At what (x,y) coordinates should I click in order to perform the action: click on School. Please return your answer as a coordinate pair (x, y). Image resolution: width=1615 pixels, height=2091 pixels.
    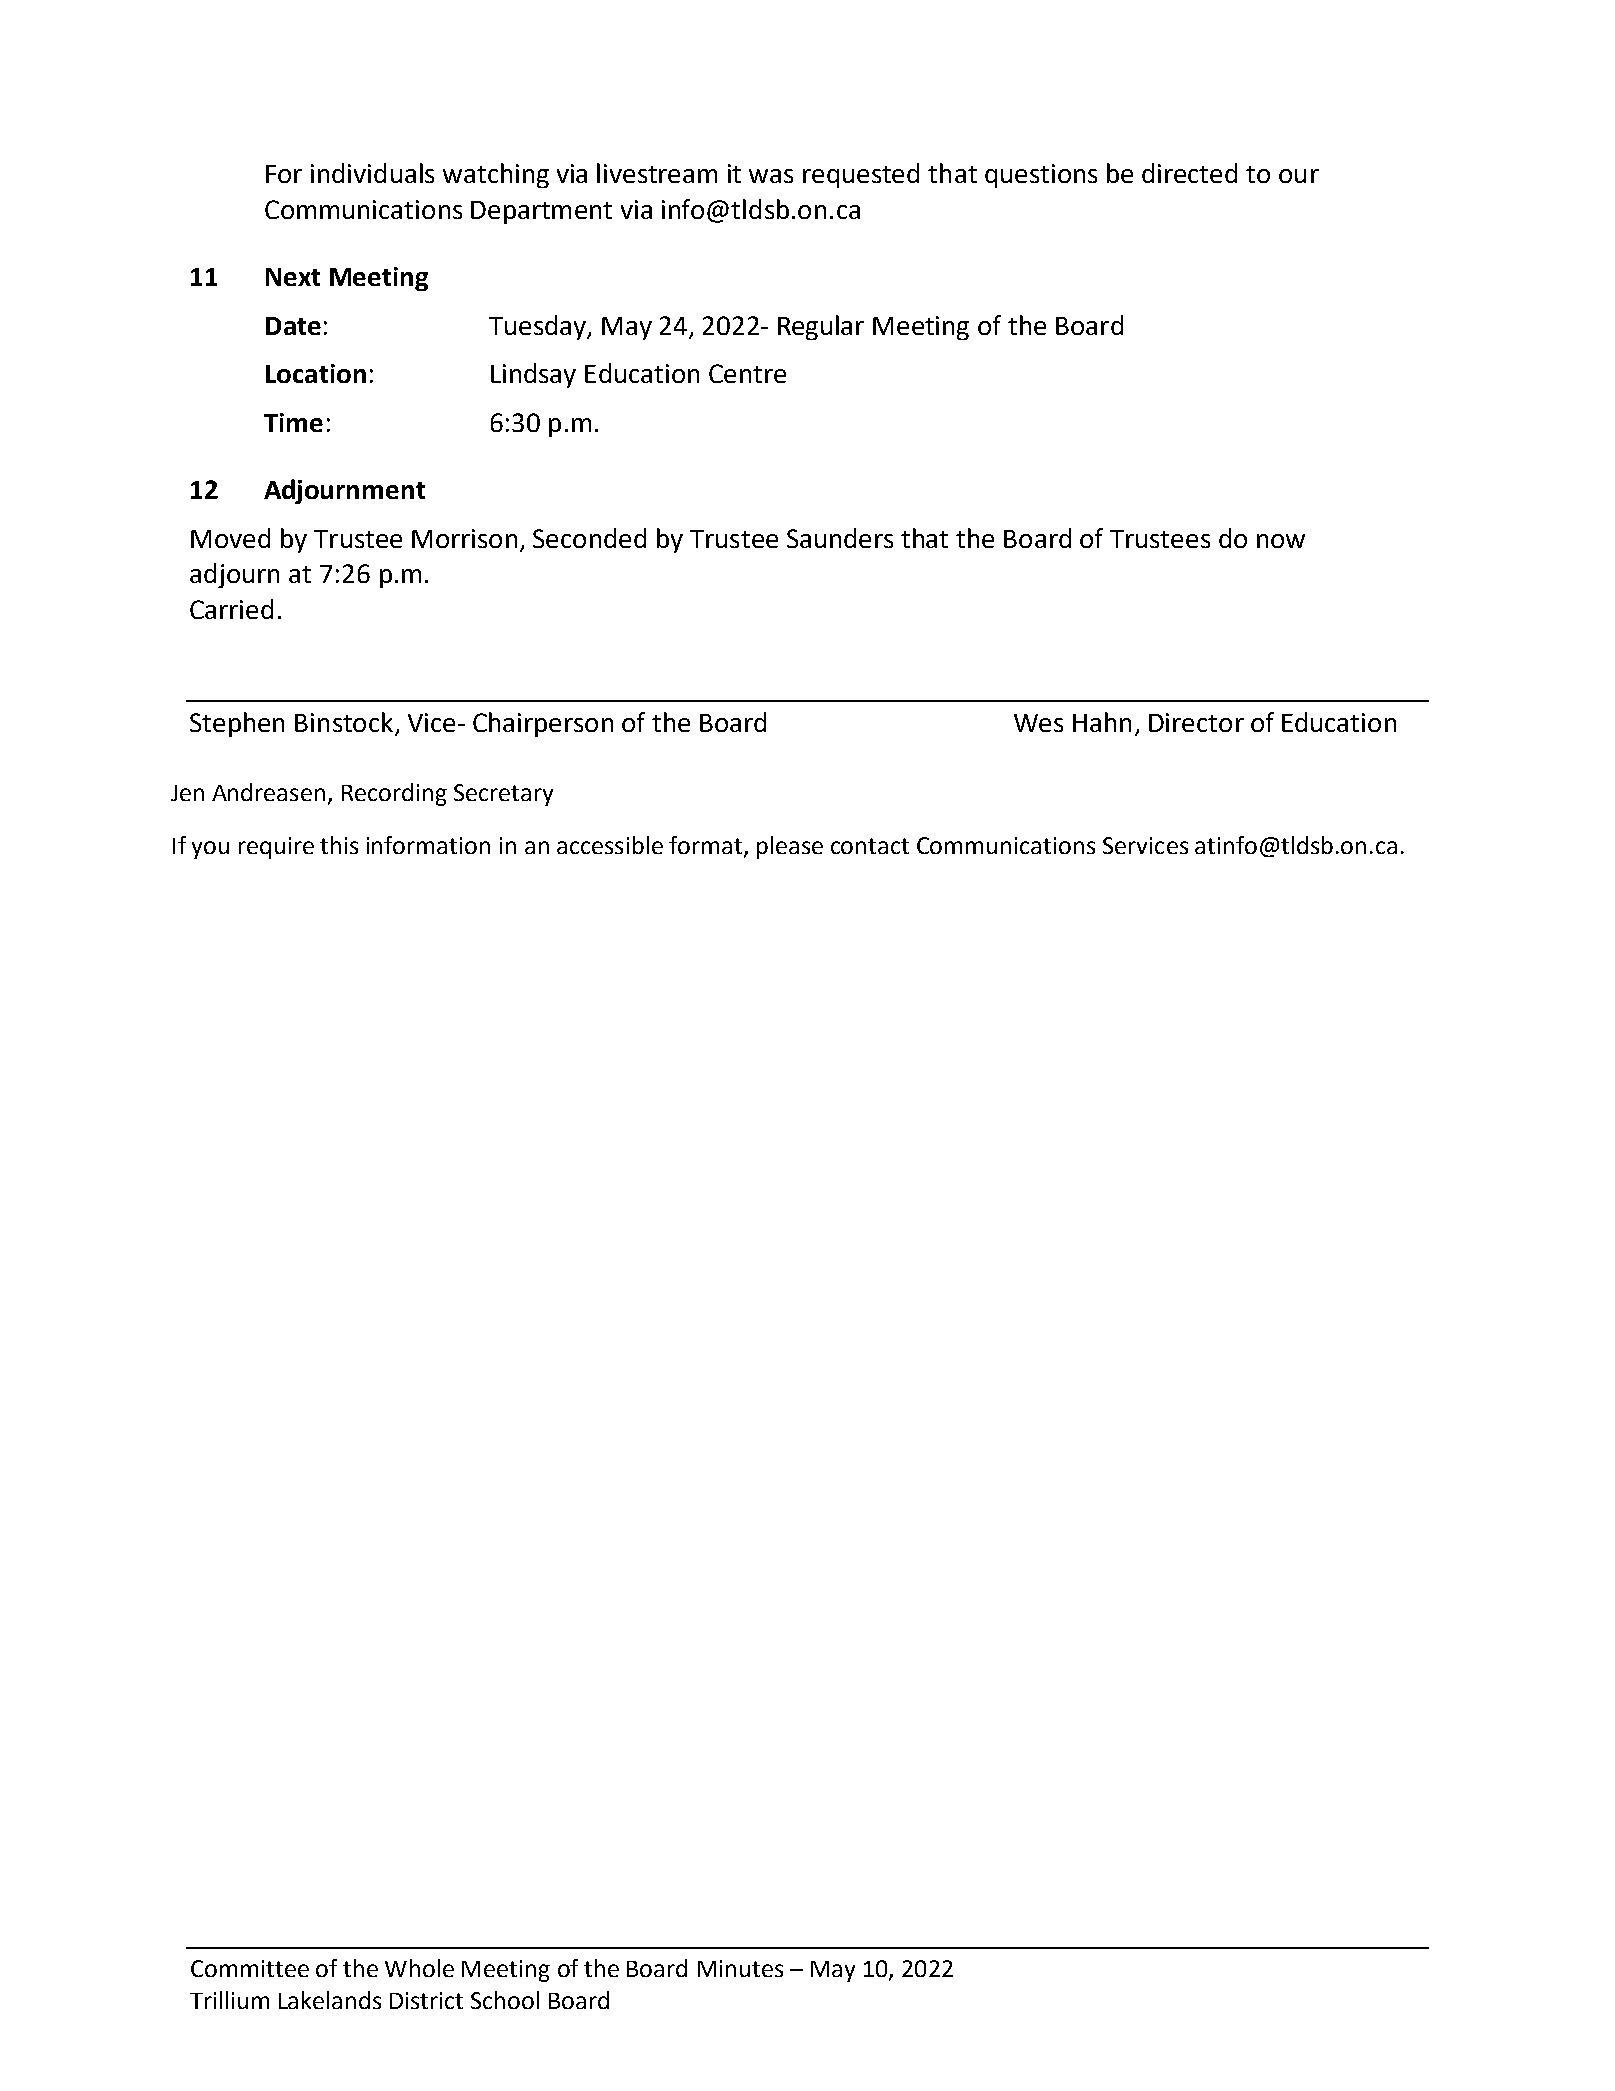
    Looking at the image, I should click on (505, 2000).
